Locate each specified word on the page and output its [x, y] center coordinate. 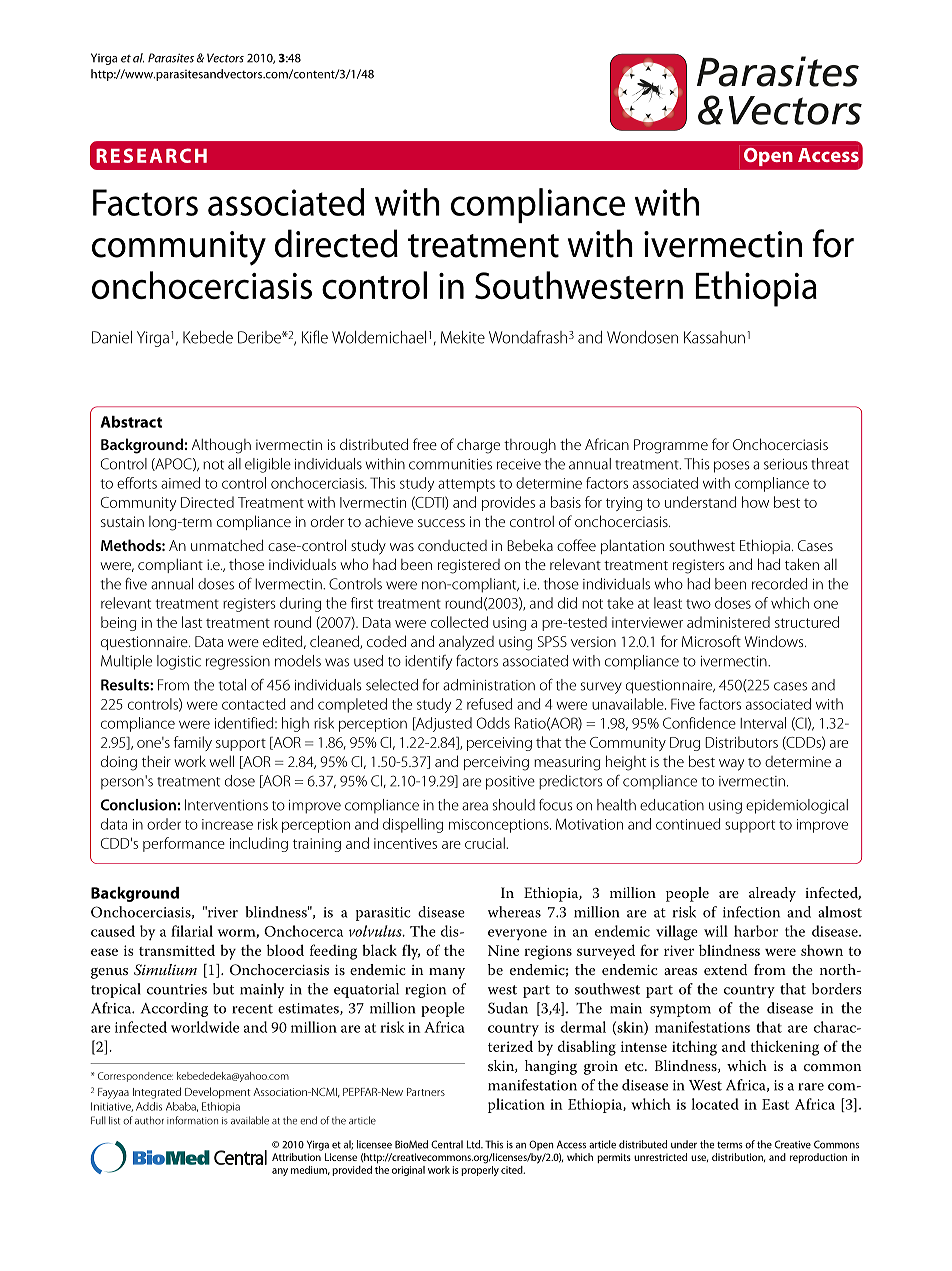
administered [728, 622]
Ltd [474, 1144]
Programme [671, 446]
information [192, 1120]
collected [459, 622]
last [192, 622]
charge [478, 446]
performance [184, 844]
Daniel [112, 337]
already [772, 894]
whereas [514, 912]
